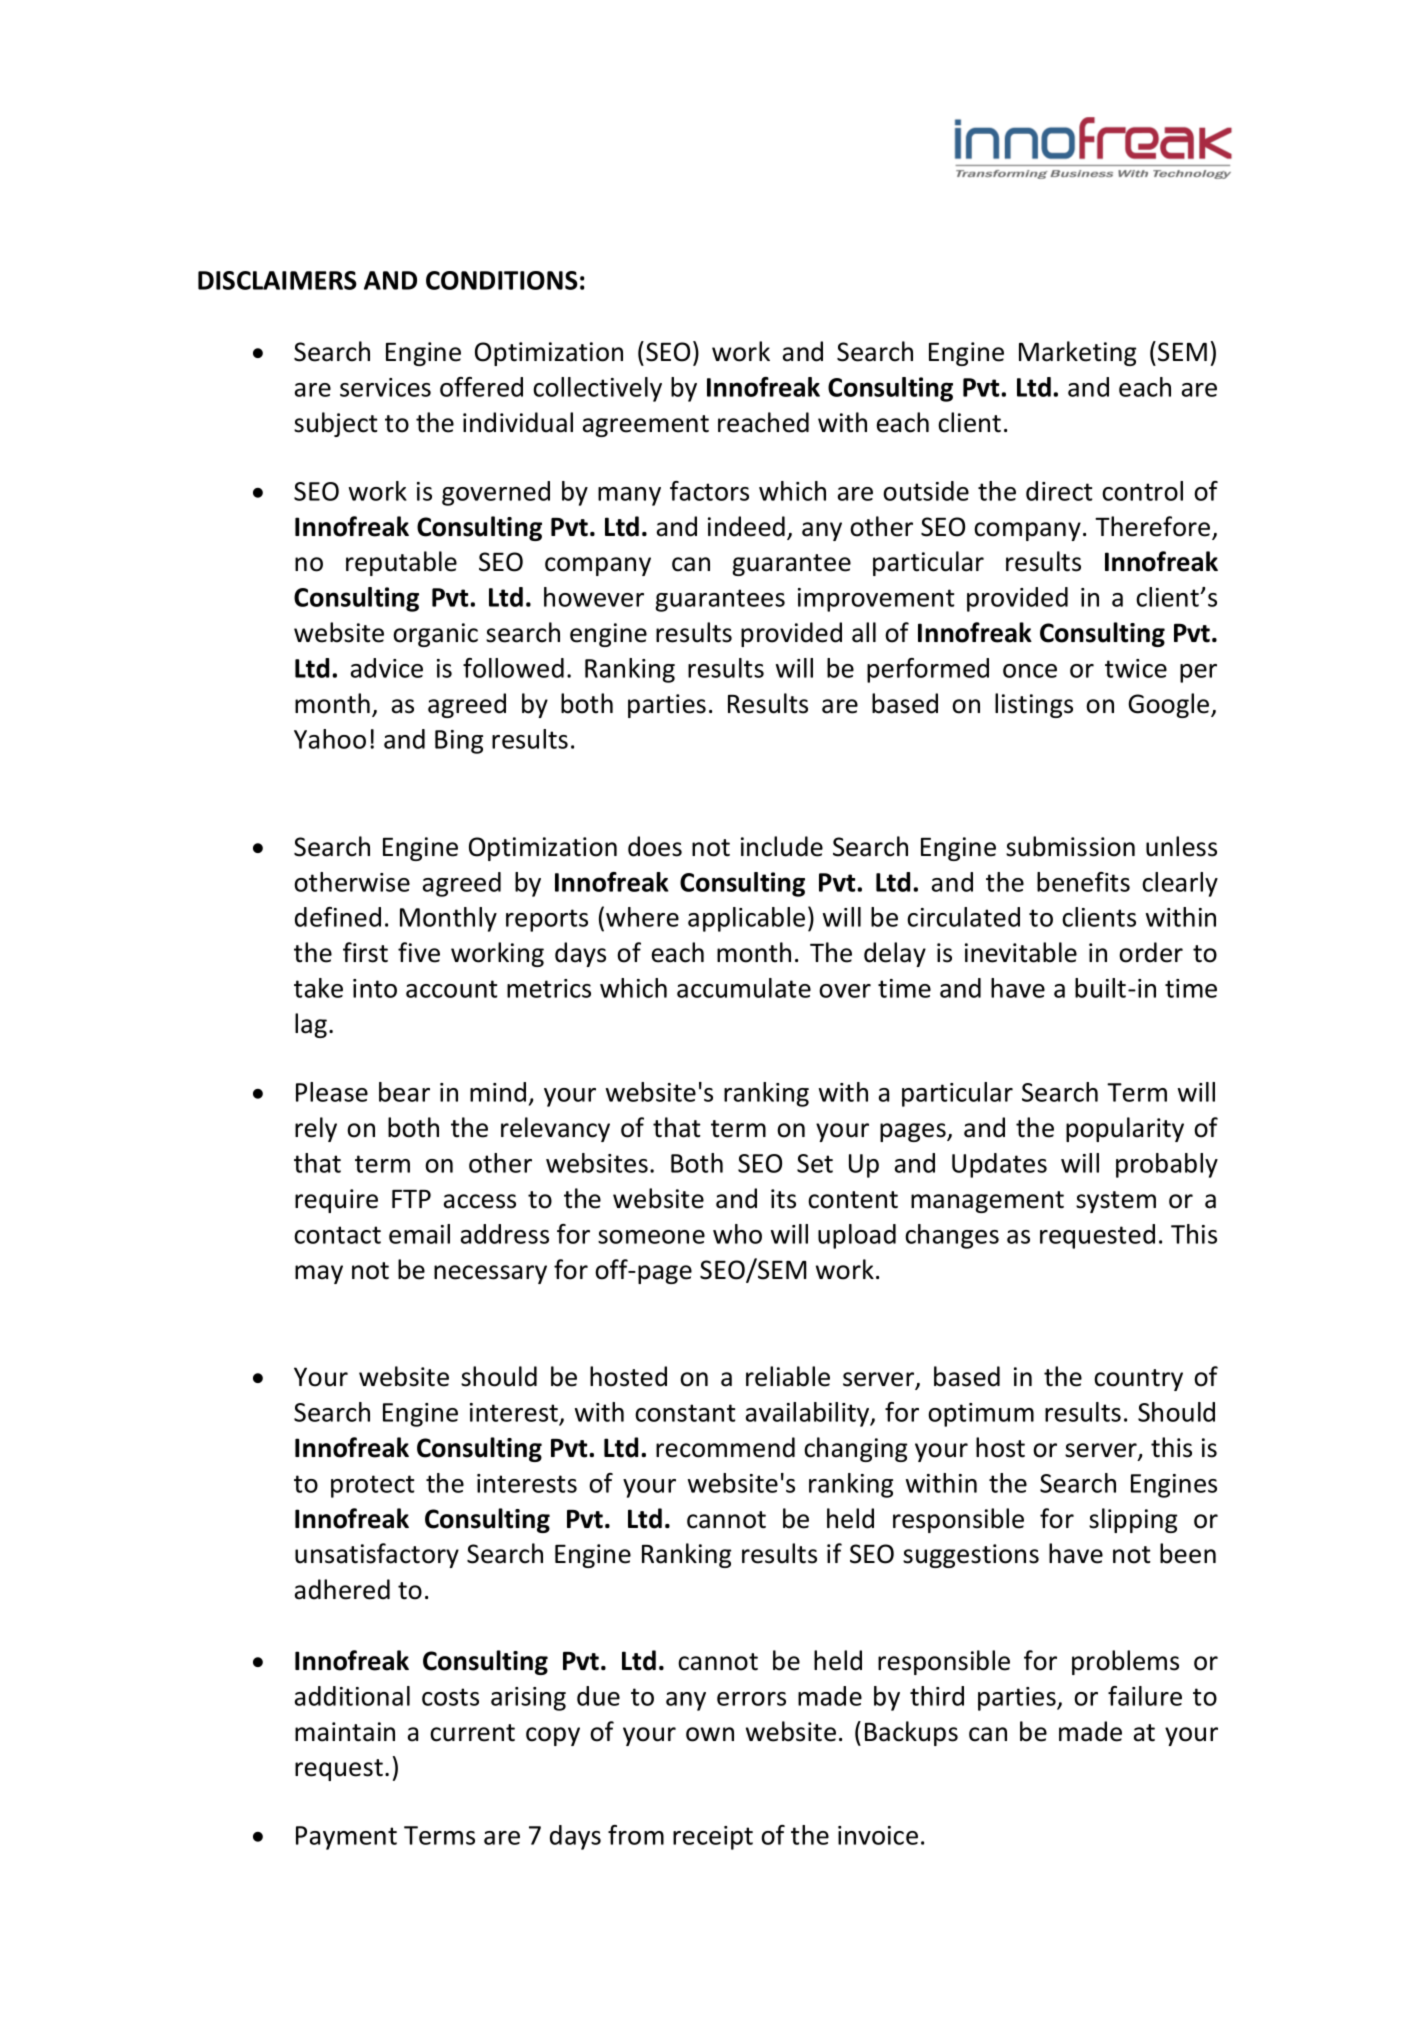  Describe the element at coordinates (737, 1234) in the screenshot. I see `who` at that location.
